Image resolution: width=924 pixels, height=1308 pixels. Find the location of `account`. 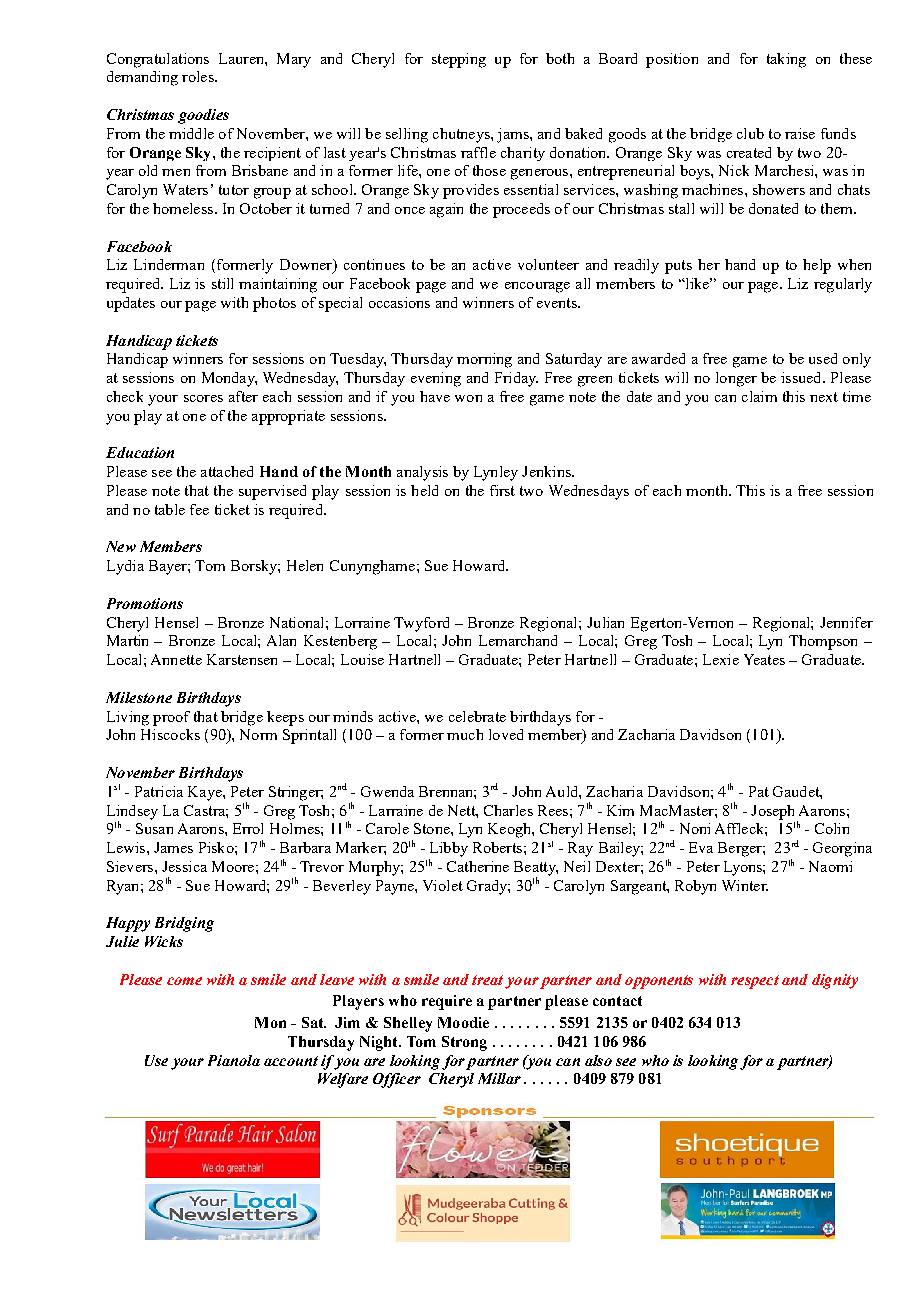

account is located at coordinates (291, 1061).
